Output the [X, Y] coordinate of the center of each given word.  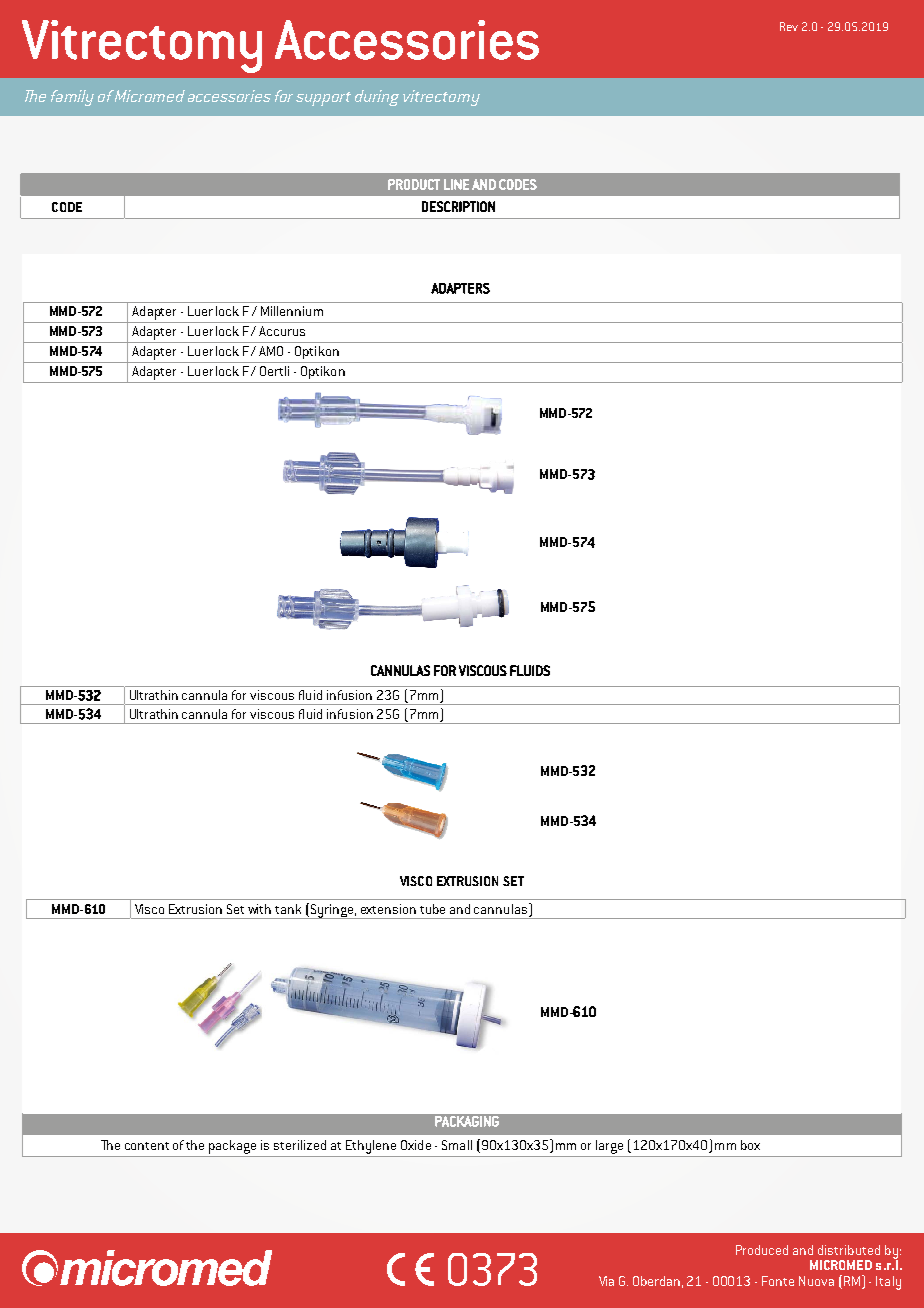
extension [388, 909]
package [232, 1147]
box [750, 1145]
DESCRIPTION [458, 206]
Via [606, 1281]
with [259, 909]
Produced [762, 1250]
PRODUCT [414, 184]
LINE [456, 184]
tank [288, 909]
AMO [271, 351]
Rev [789, 26]
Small [457, 1145]
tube [432, 909]
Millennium [292, 311]
